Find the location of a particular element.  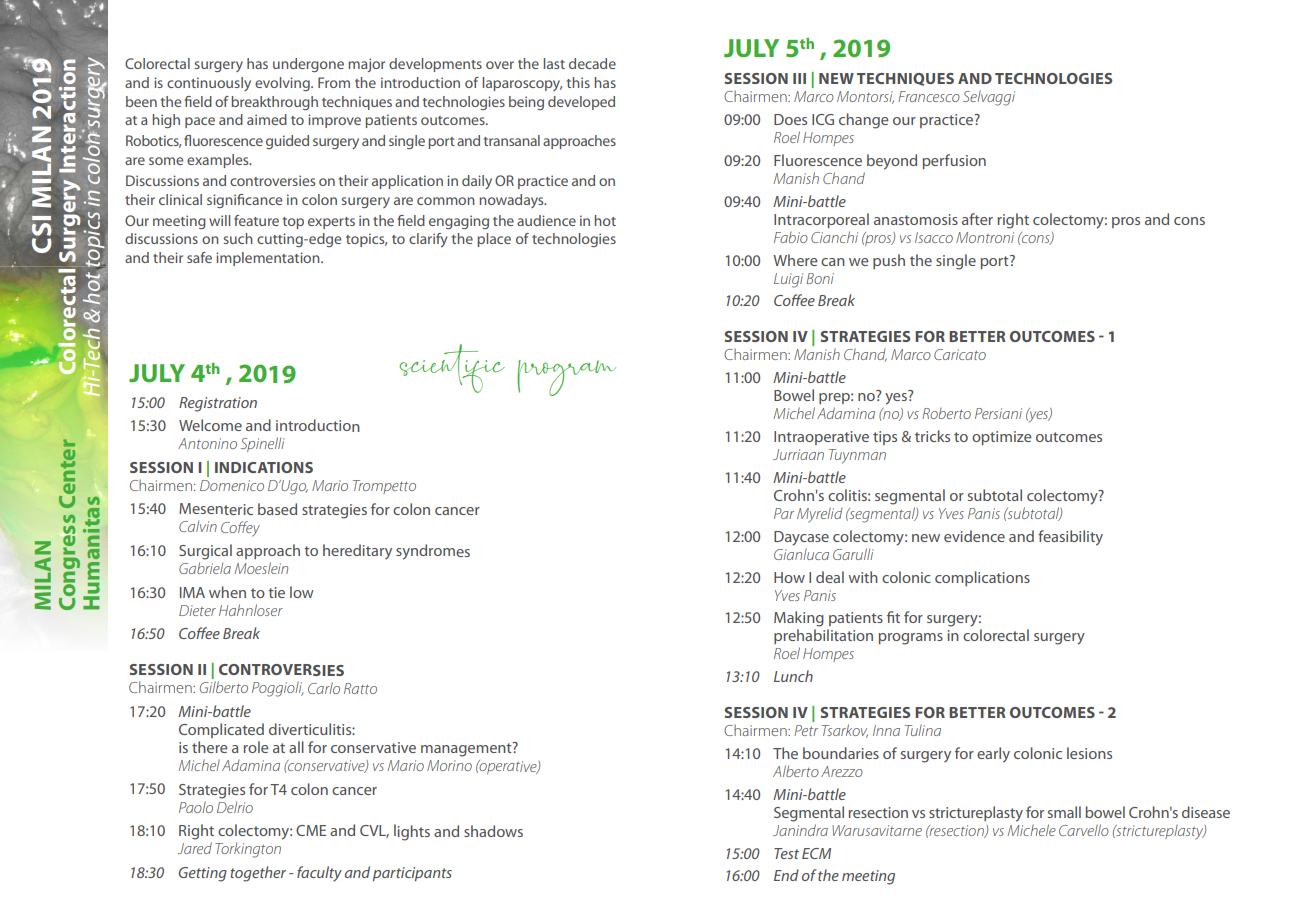

small is located at coordinates (1064, 812).
